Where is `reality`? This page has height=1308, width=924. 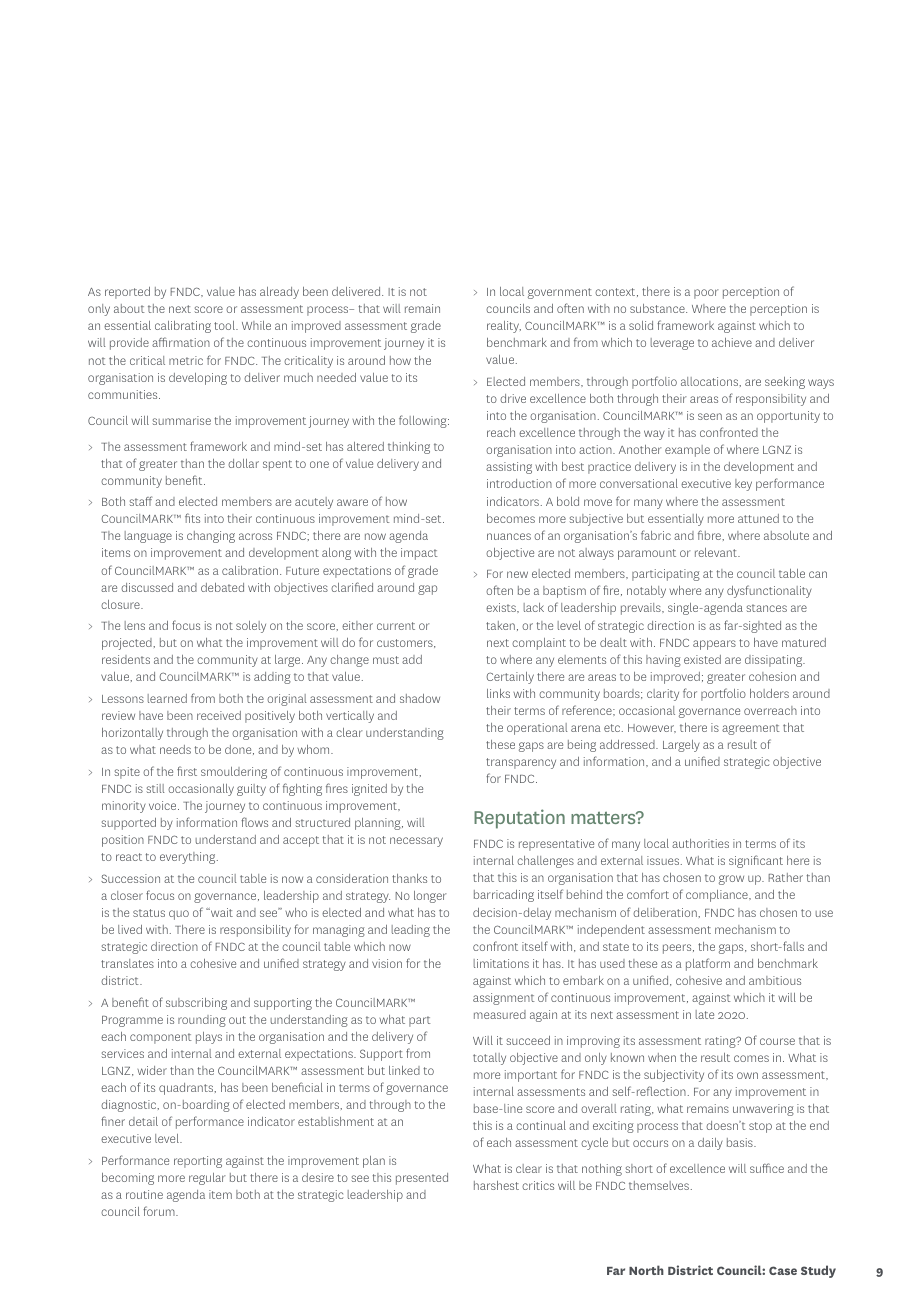 reality is located at coordinates (504, 327).
